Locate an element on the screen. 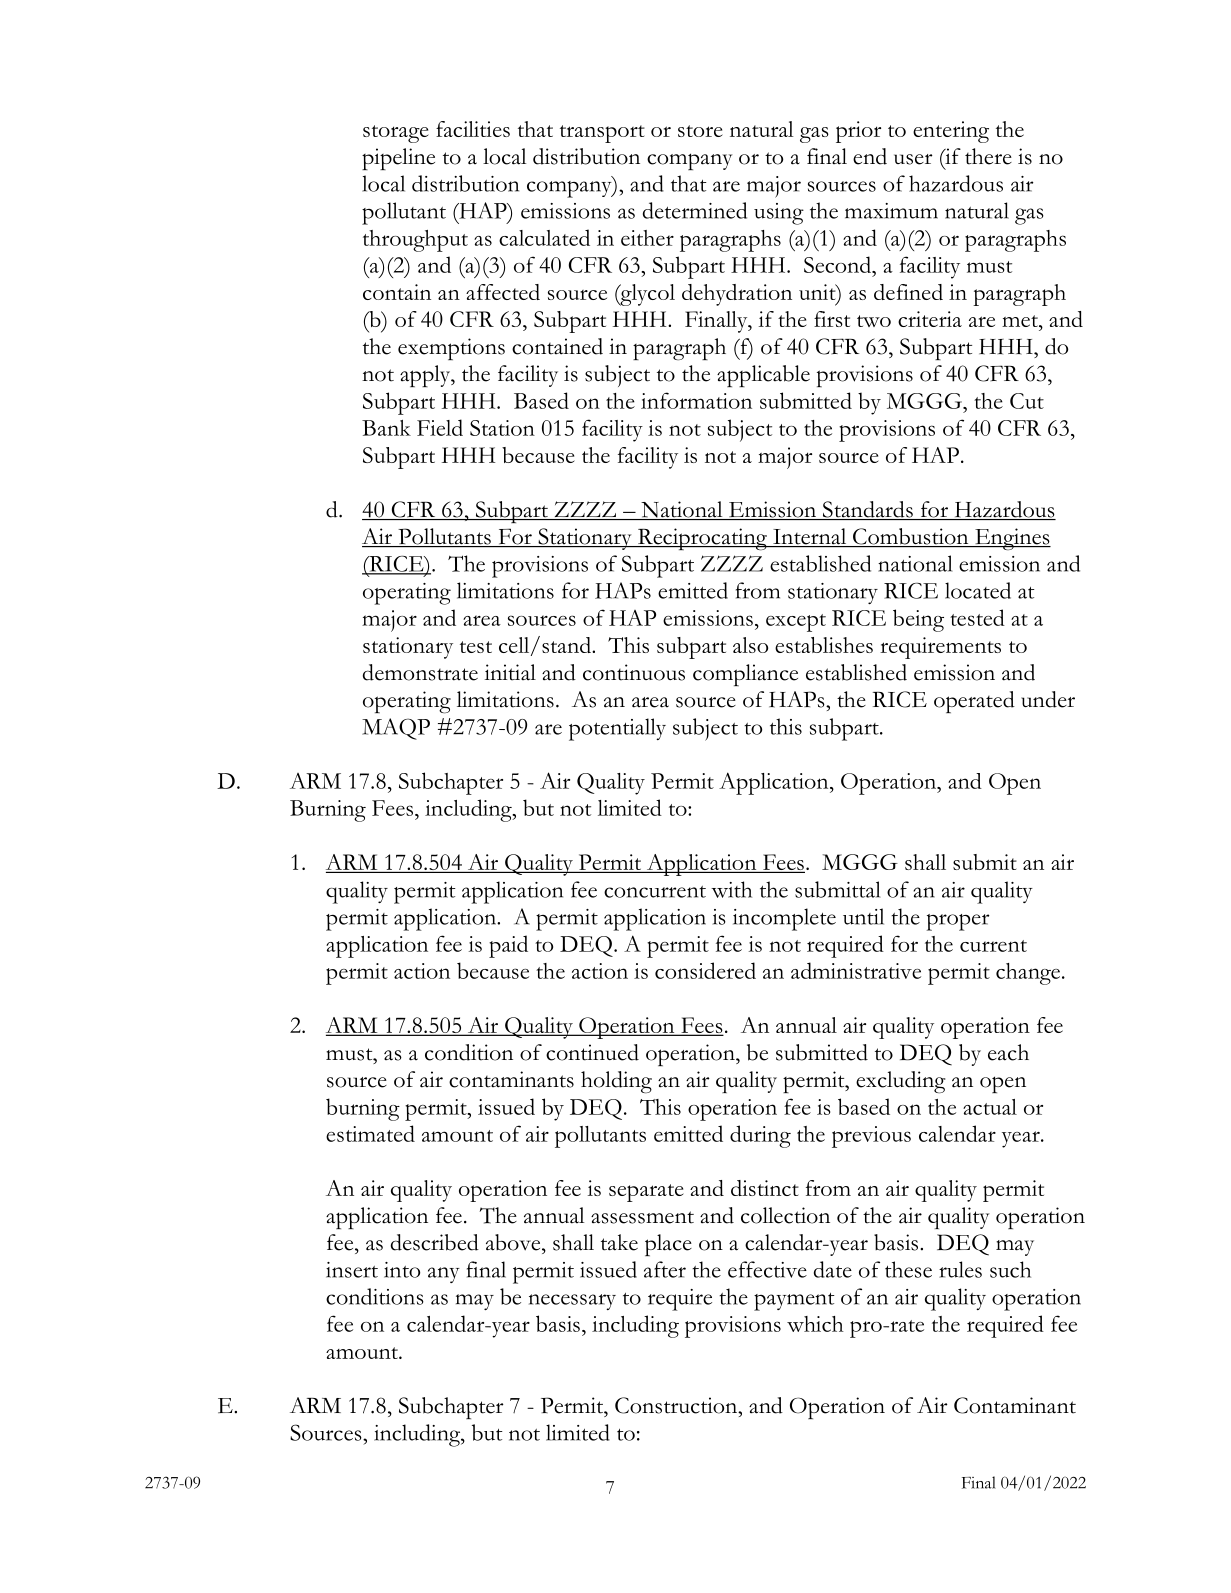 This screenshot has width=1231, height=1593. potentially is located at coordinates (617, 729).
